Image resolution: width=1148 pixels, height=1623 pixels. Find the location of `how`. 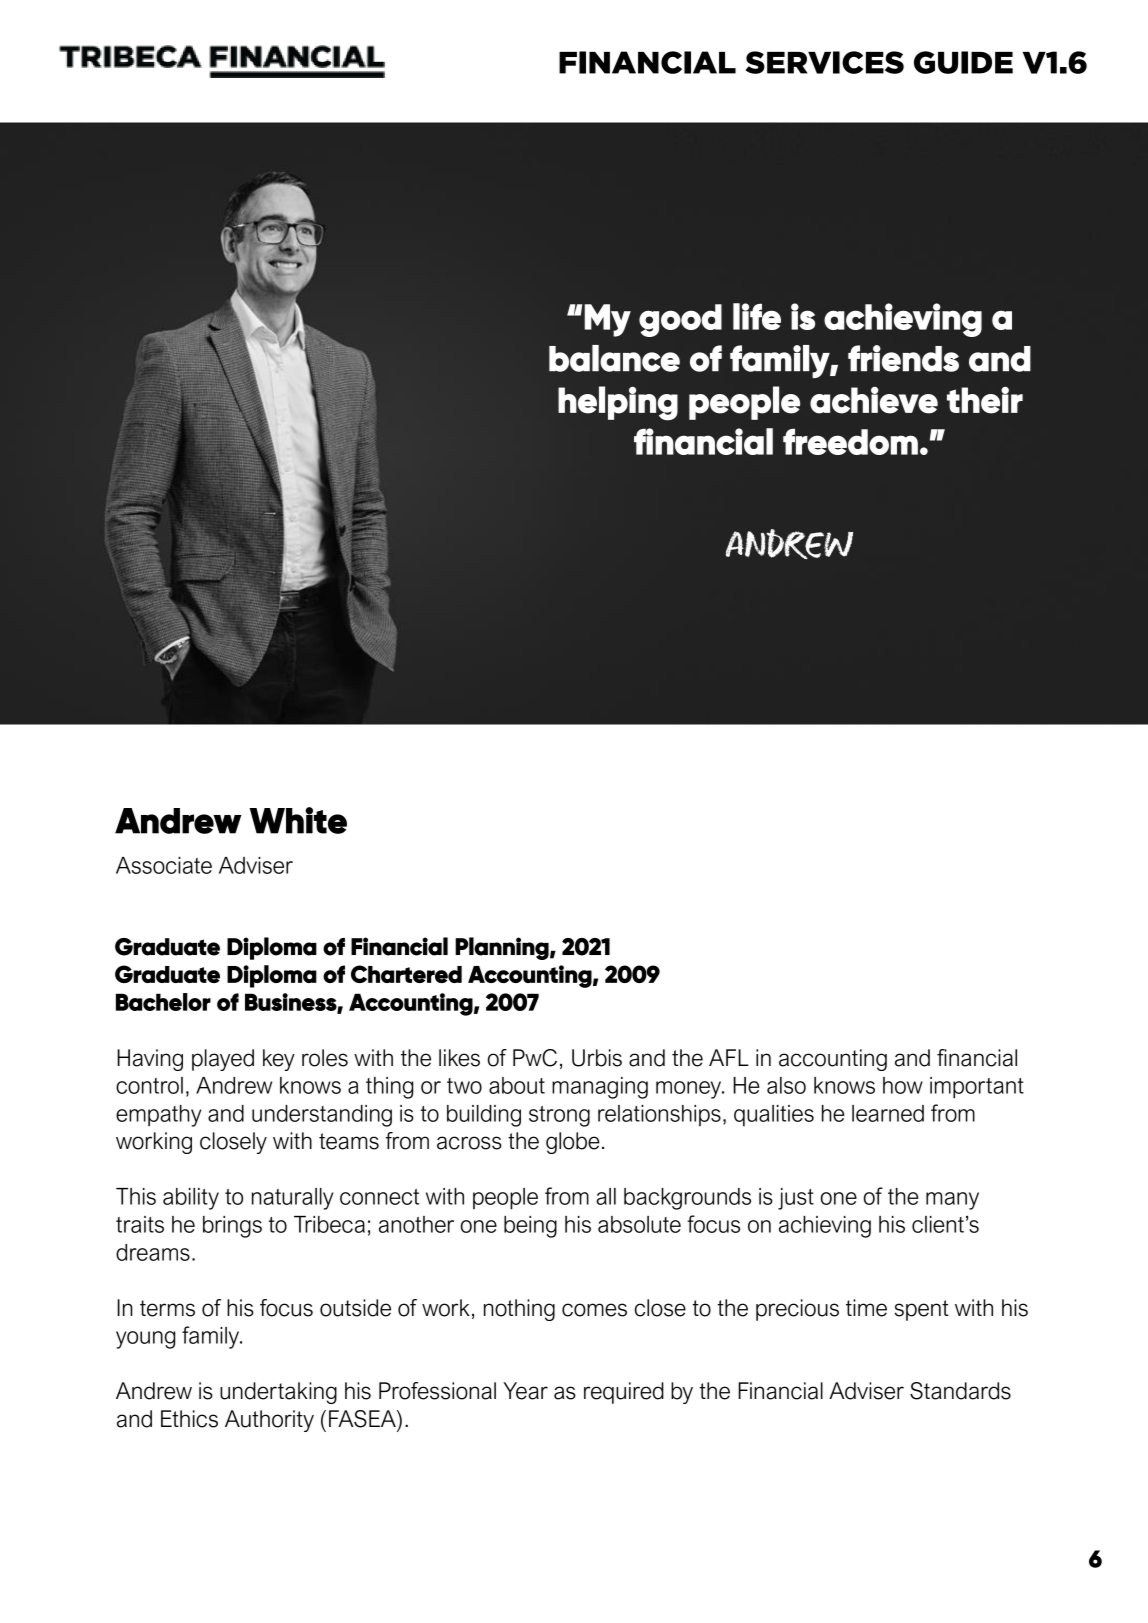

how is located at coordinates (903, 1085).
